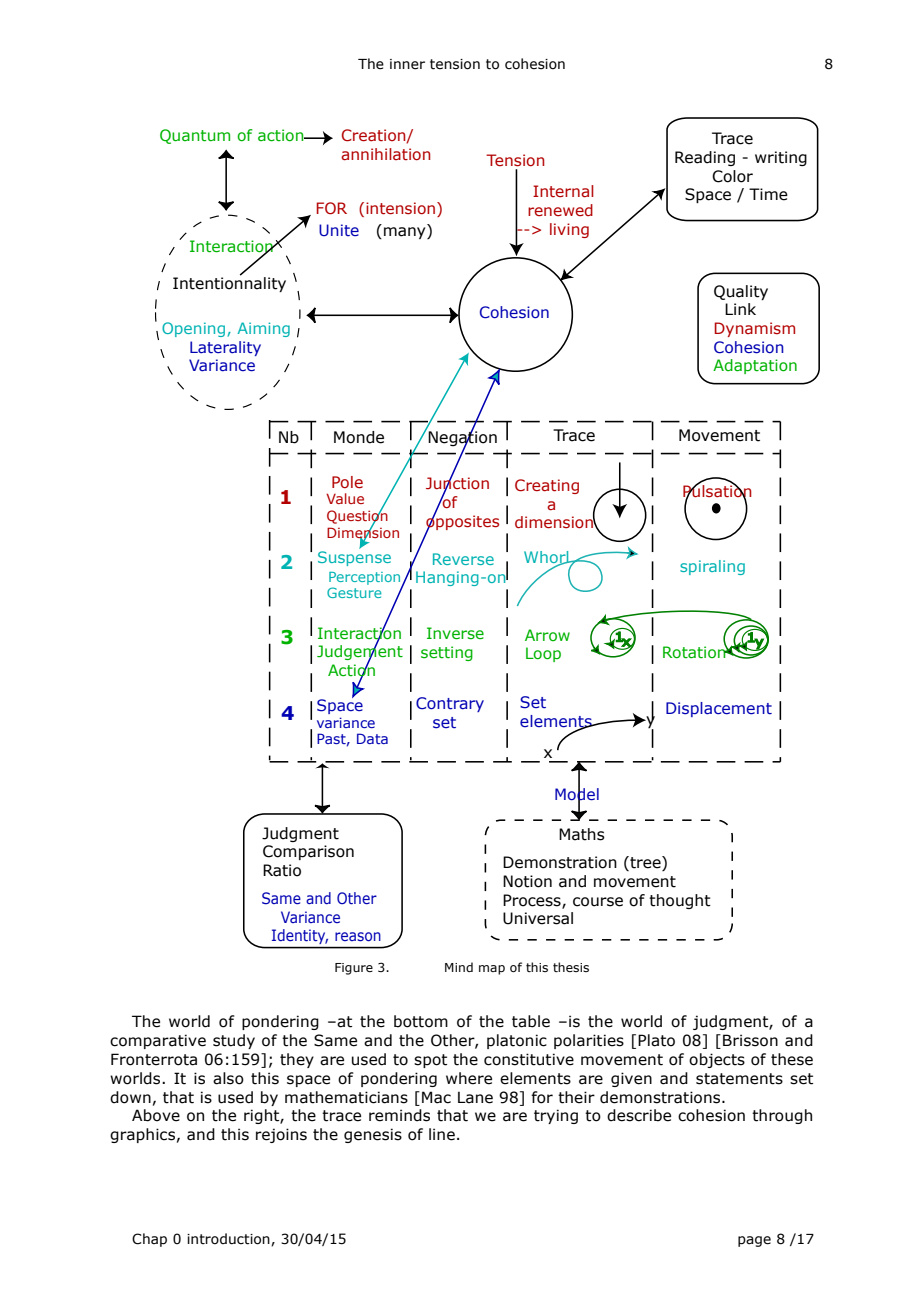 Image resolution: width=924 pixels, height=1308 pixels. I want to click on annihilation, so click(386, 154).
